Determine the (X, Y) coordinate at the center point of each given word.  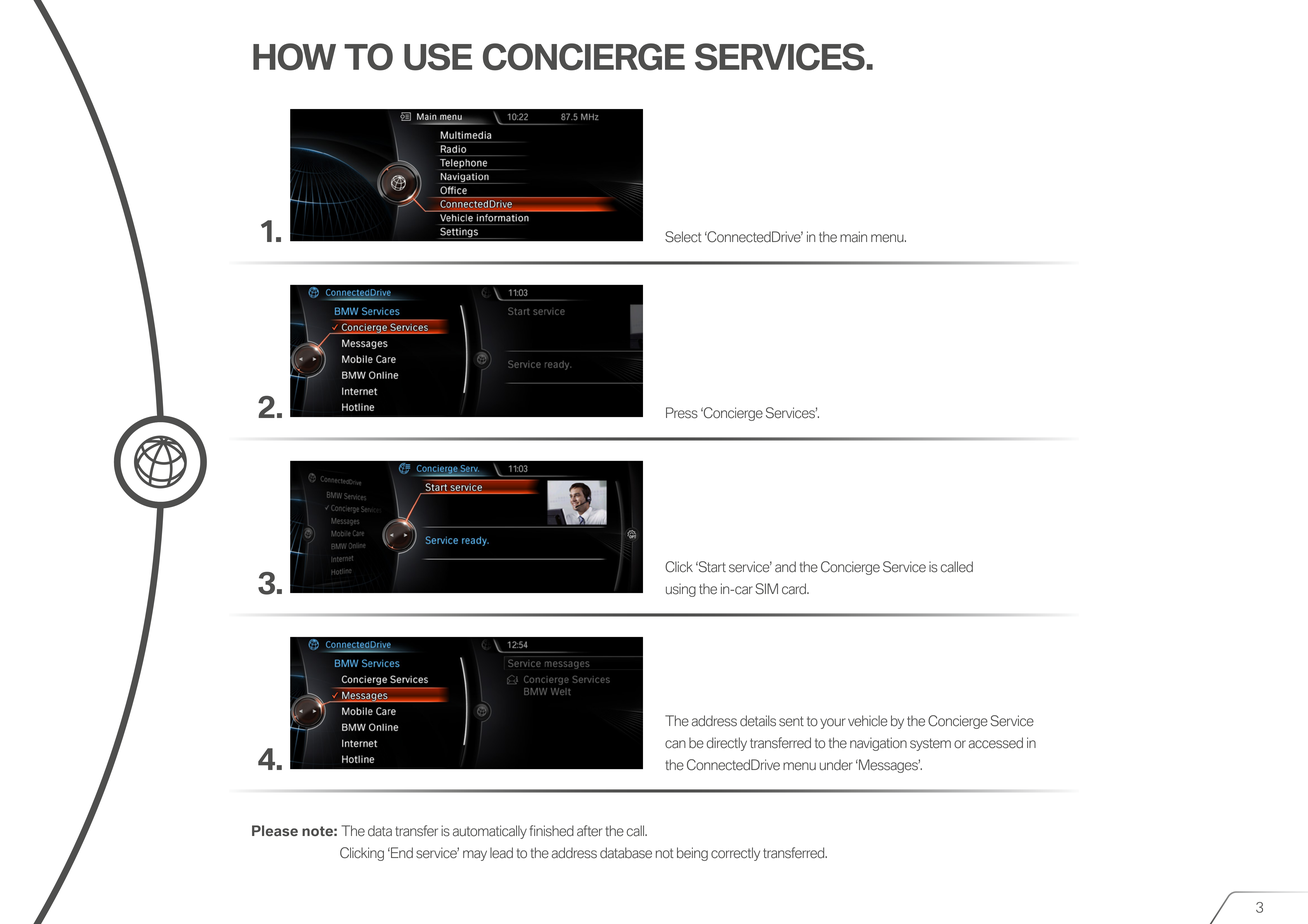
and (785, 567)
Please (275, 830)
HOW (294, 57)
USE (438, 57)
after (589, 831)
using (681, 590)
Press (682, 413)
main (853, 237)
